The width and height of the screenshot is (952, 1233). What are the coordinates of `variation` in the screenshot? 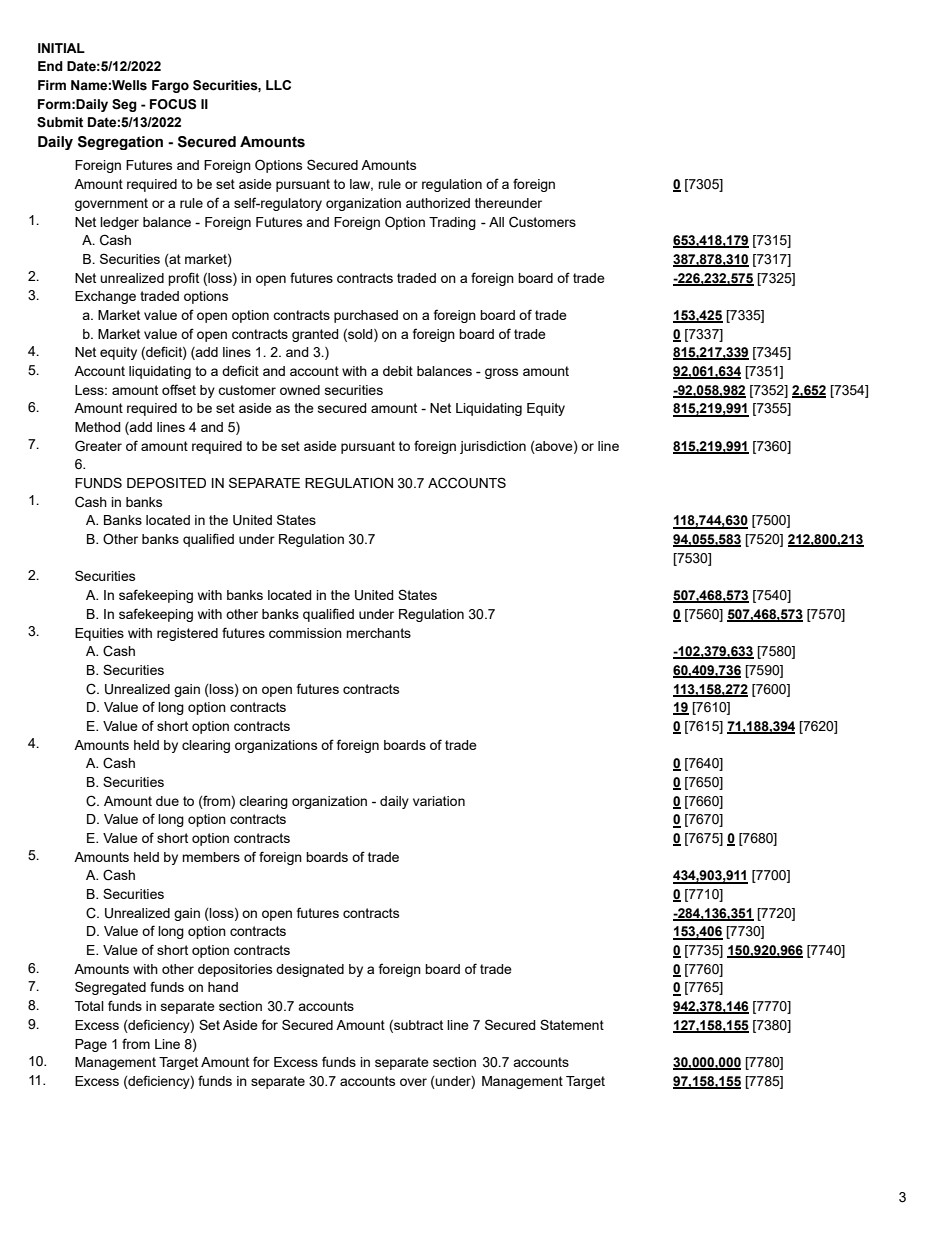 It's located at (439, 801).
